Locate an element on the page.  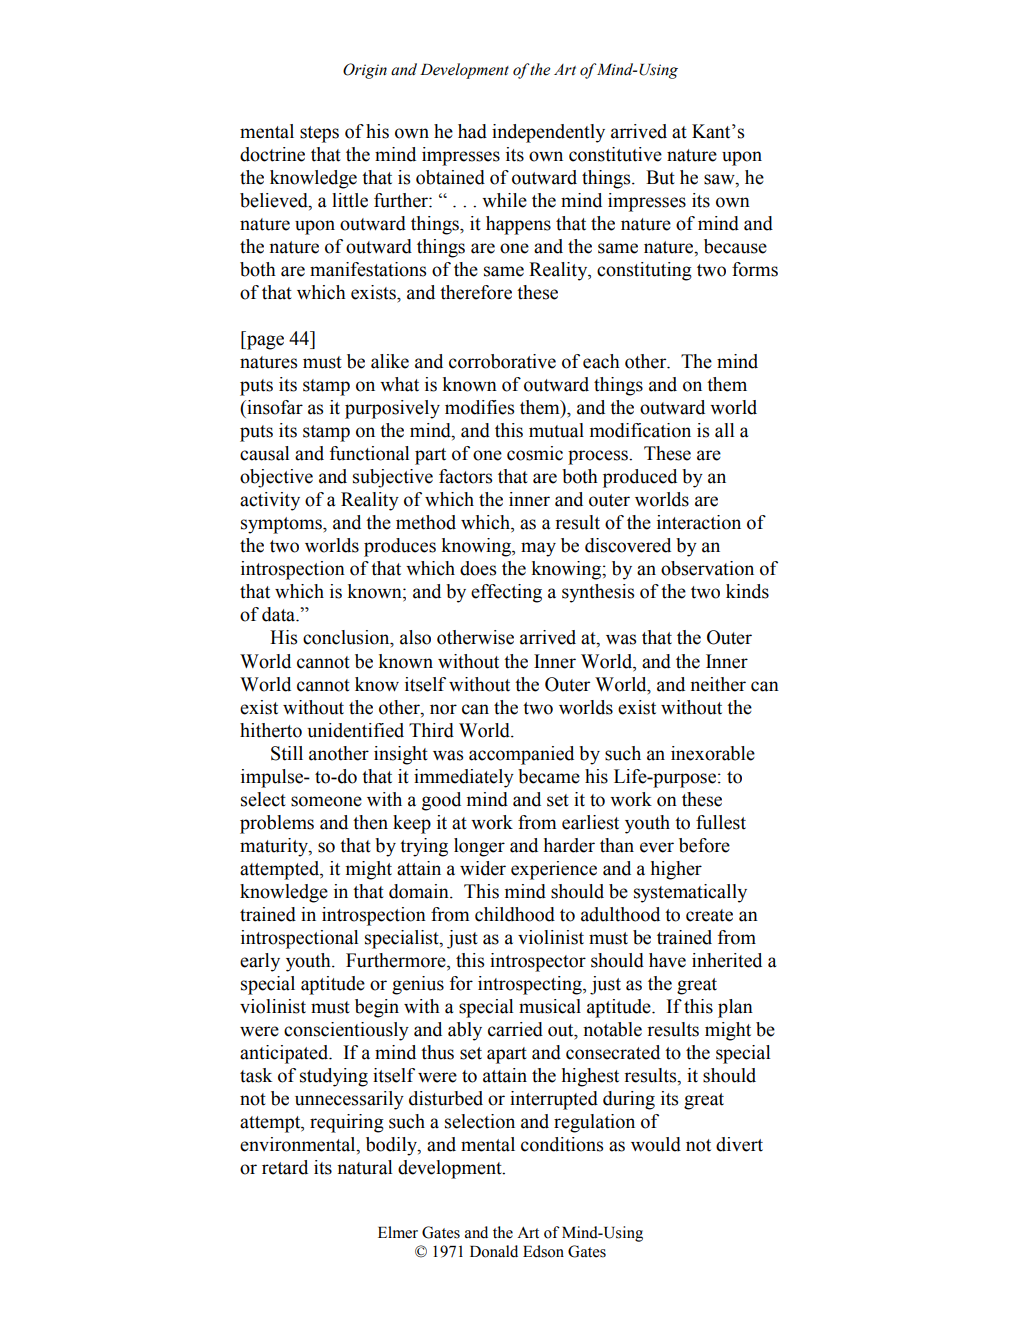
effecting is located at coordinates (506, 593).
